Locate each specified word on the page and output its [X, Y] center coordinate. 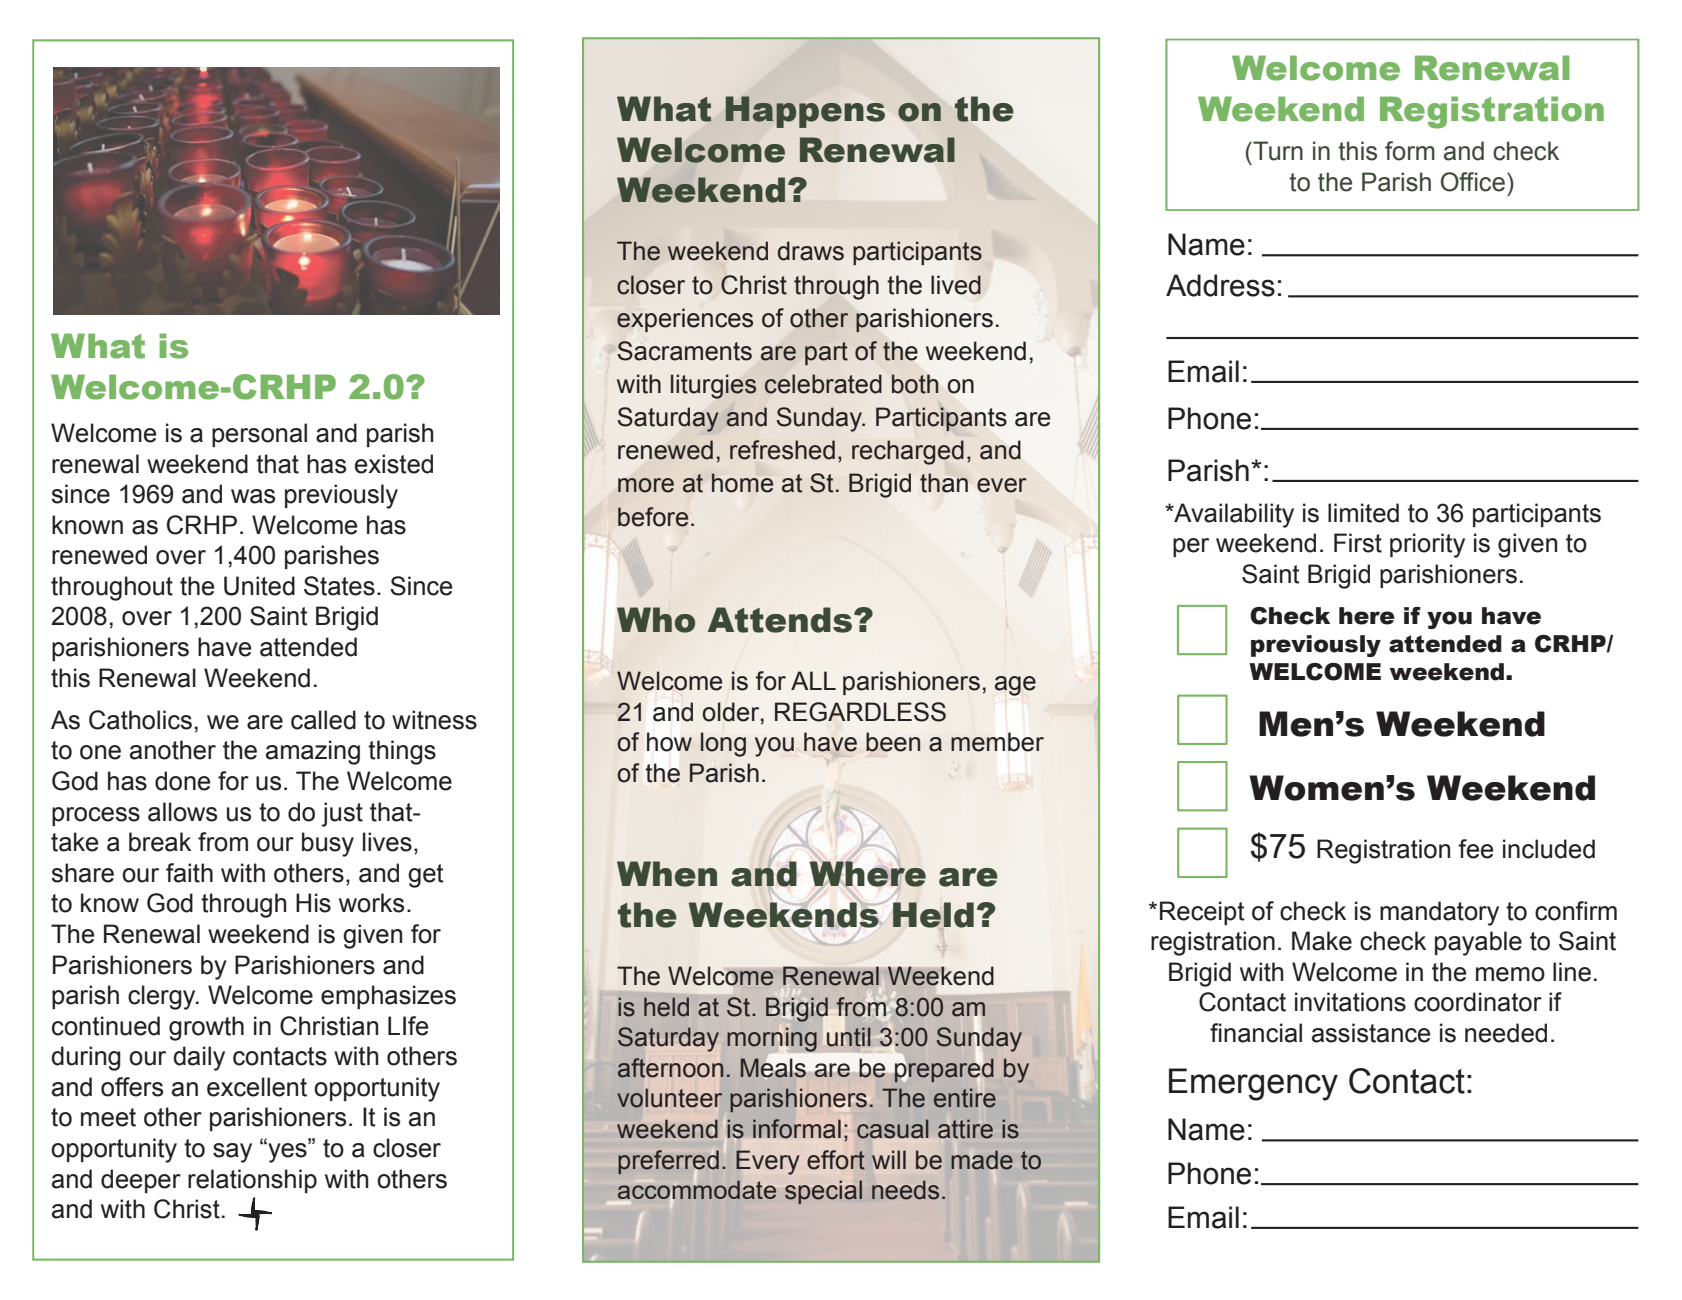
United [259, 586]
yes [287, 1152]
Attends [780, 620]
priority [1427, 545]
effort [836, 1160]
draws [811, 251]
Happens [805, 112]
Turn [1277, 151]
